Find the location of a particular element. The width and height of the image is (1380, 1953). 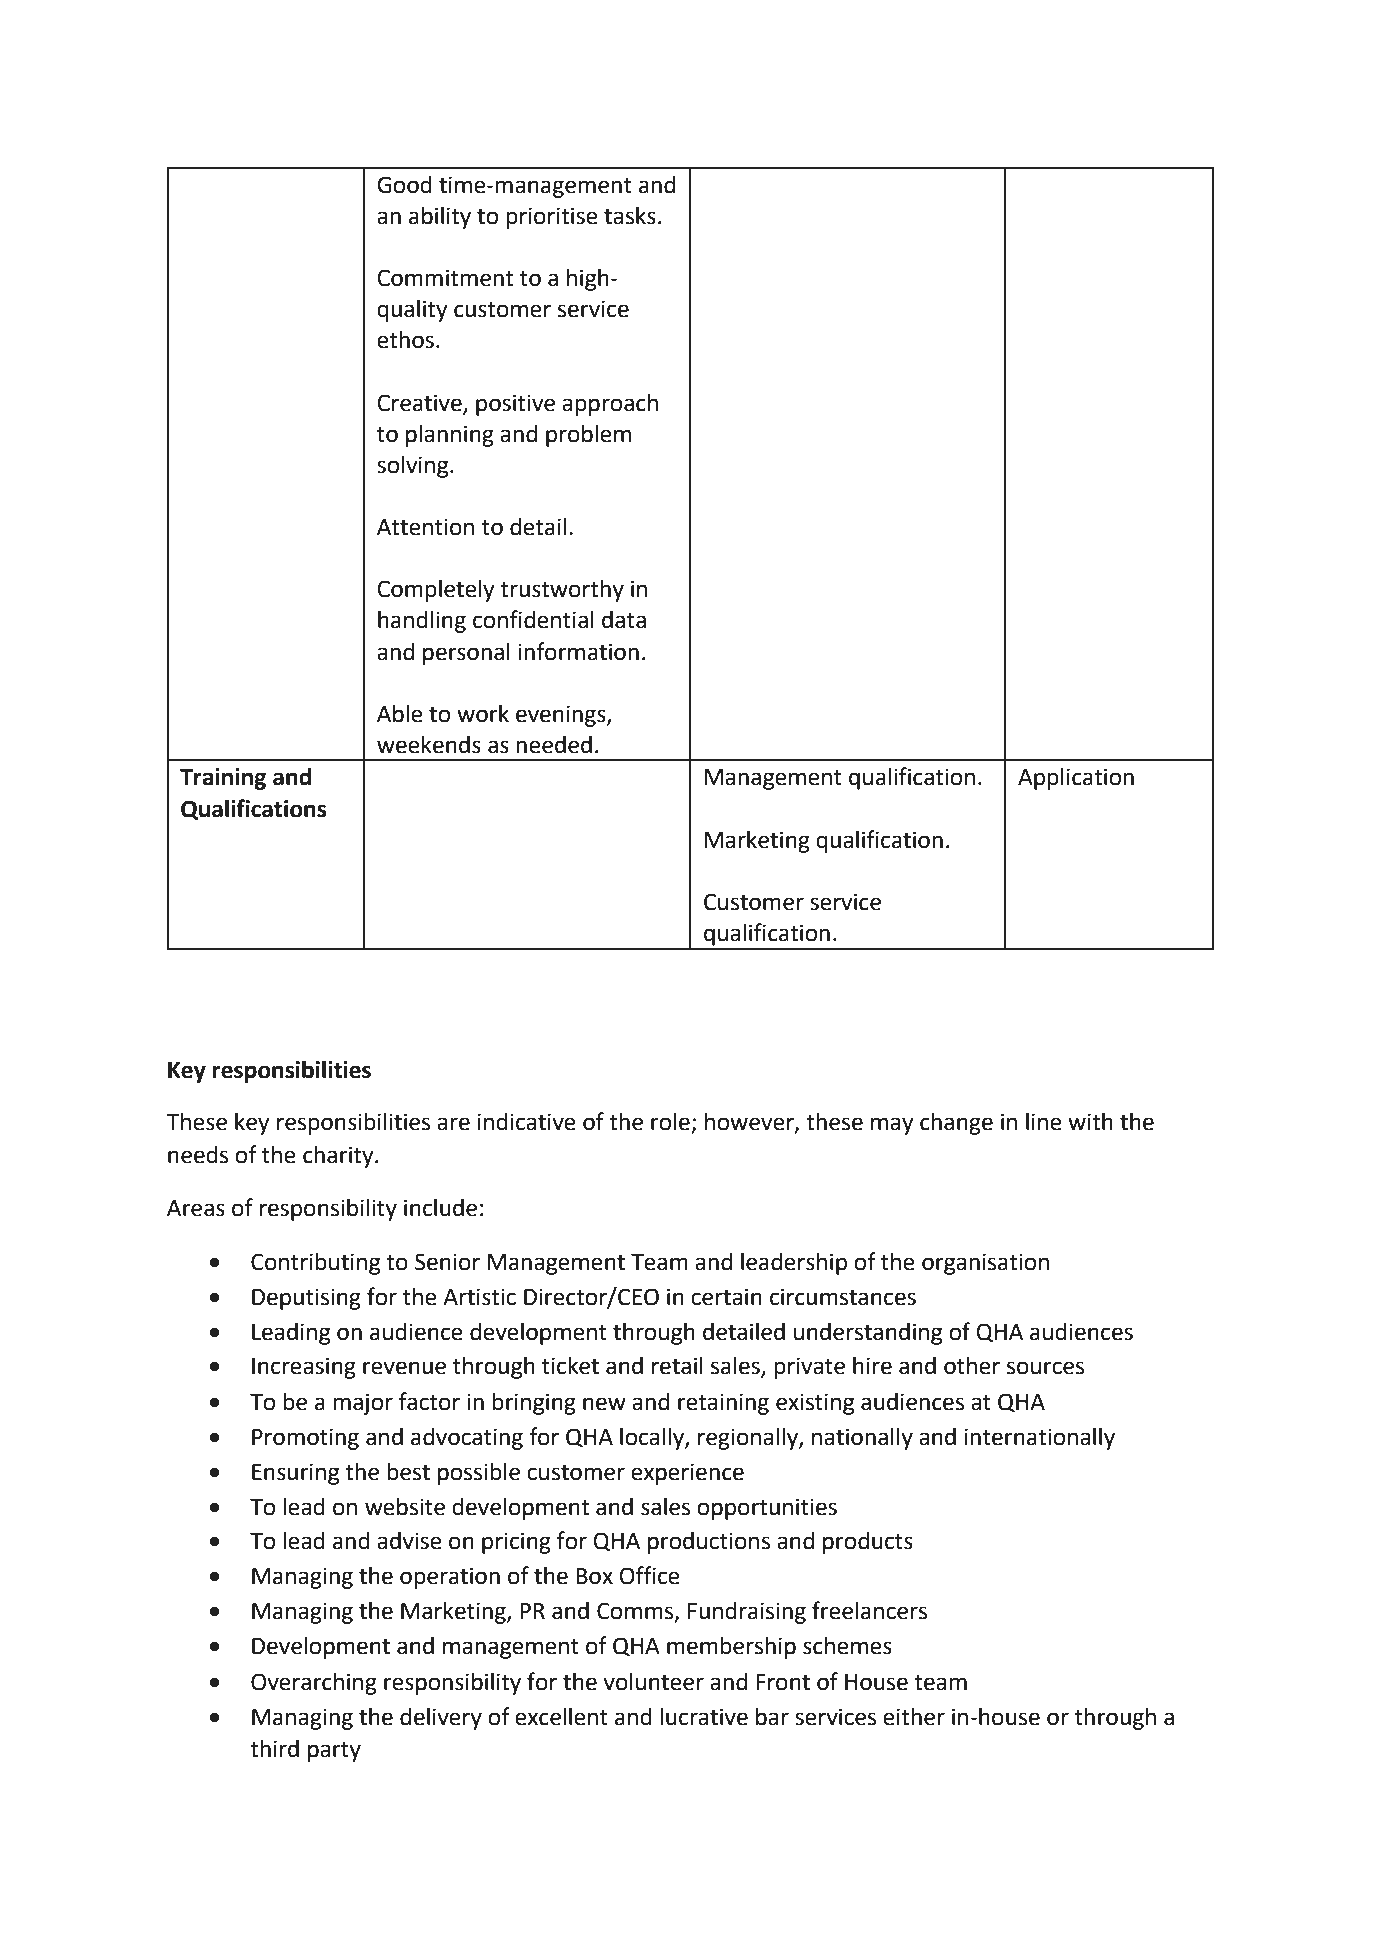

data is located at coordinates (624, 619).
